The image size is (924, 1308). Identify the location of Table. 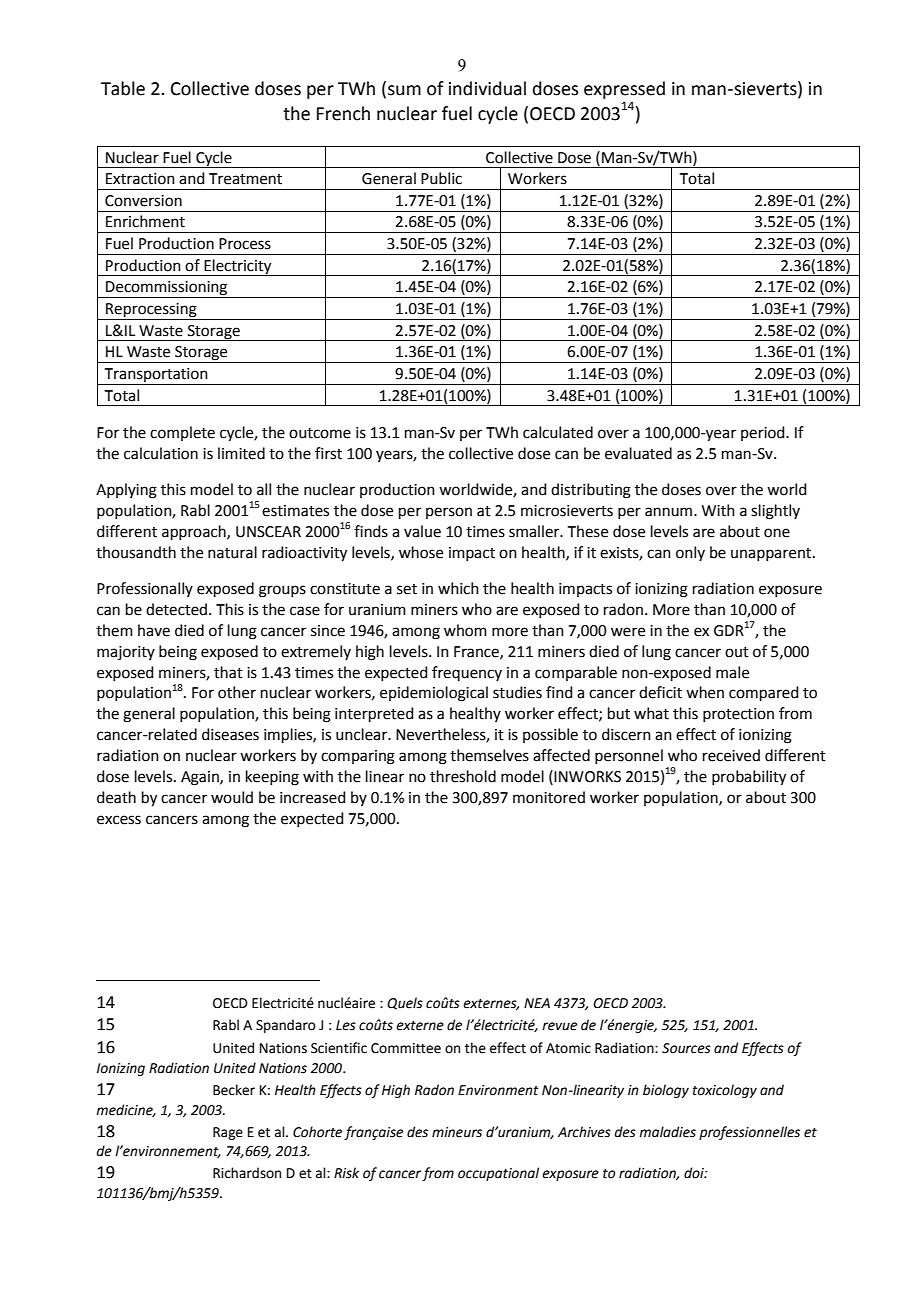
(123, 88).
